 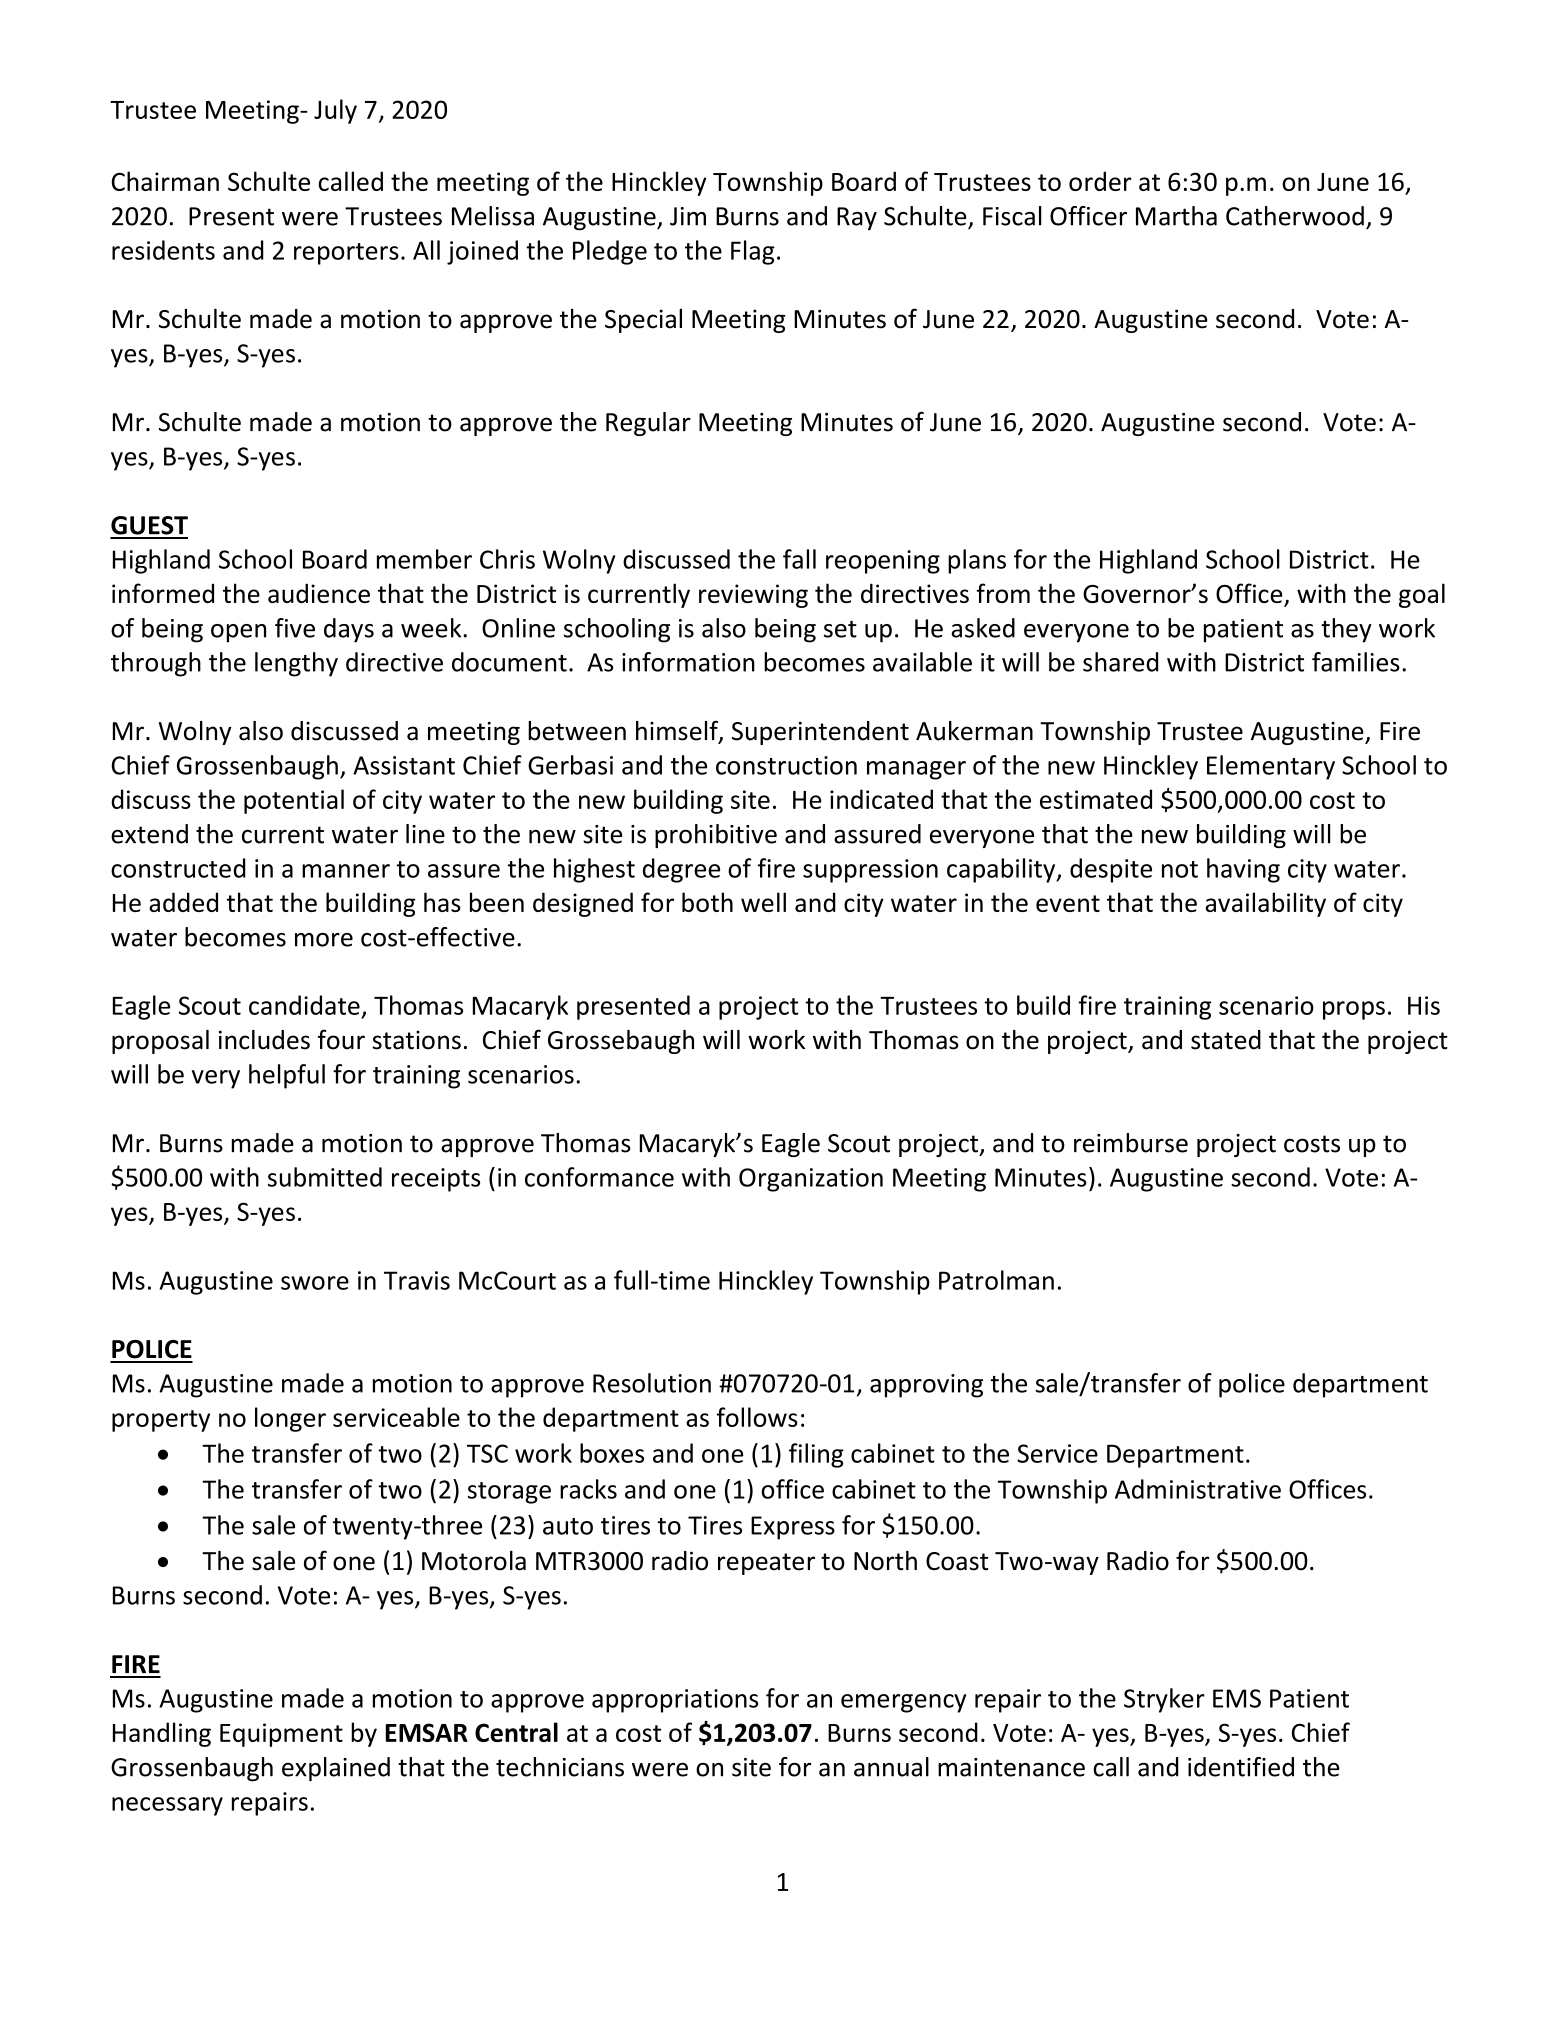 I want to click on Martha, so click(x=1176, y=216).
